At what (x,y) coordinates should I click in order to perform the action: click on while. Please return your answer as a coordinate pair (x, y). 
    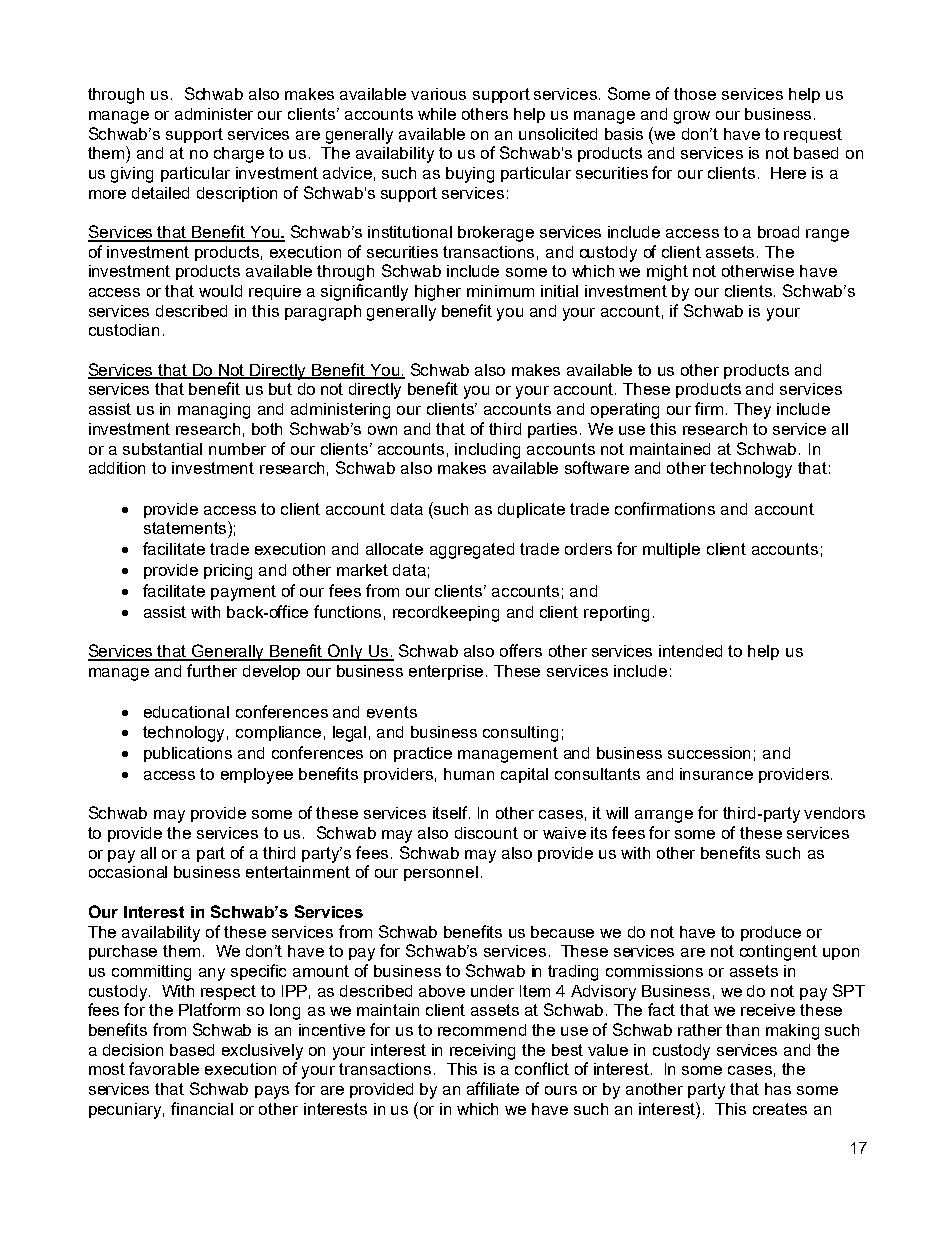
    Looking at the image, I should click on (437, 114).
